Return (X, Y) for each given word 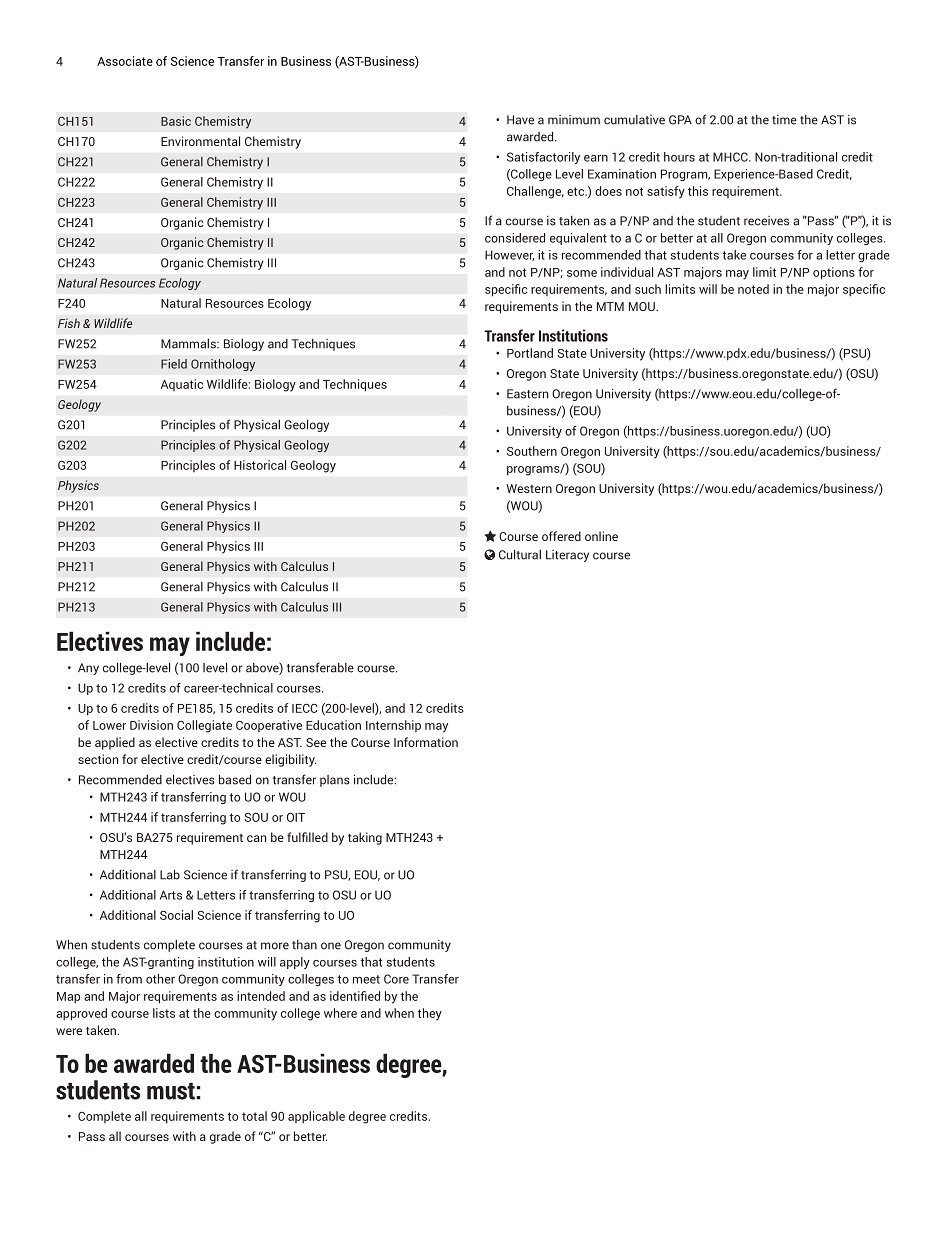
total (254, 1116)
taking (365, 838)
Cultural (520, 554)
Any (88, 669)
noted (753, 289)
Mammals (189, 344)
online (601, 536)
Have (520, 120)
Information (426, 742)
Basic (176, 121)
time (784, 120)
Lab (170, 874)
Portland (530, 353)
